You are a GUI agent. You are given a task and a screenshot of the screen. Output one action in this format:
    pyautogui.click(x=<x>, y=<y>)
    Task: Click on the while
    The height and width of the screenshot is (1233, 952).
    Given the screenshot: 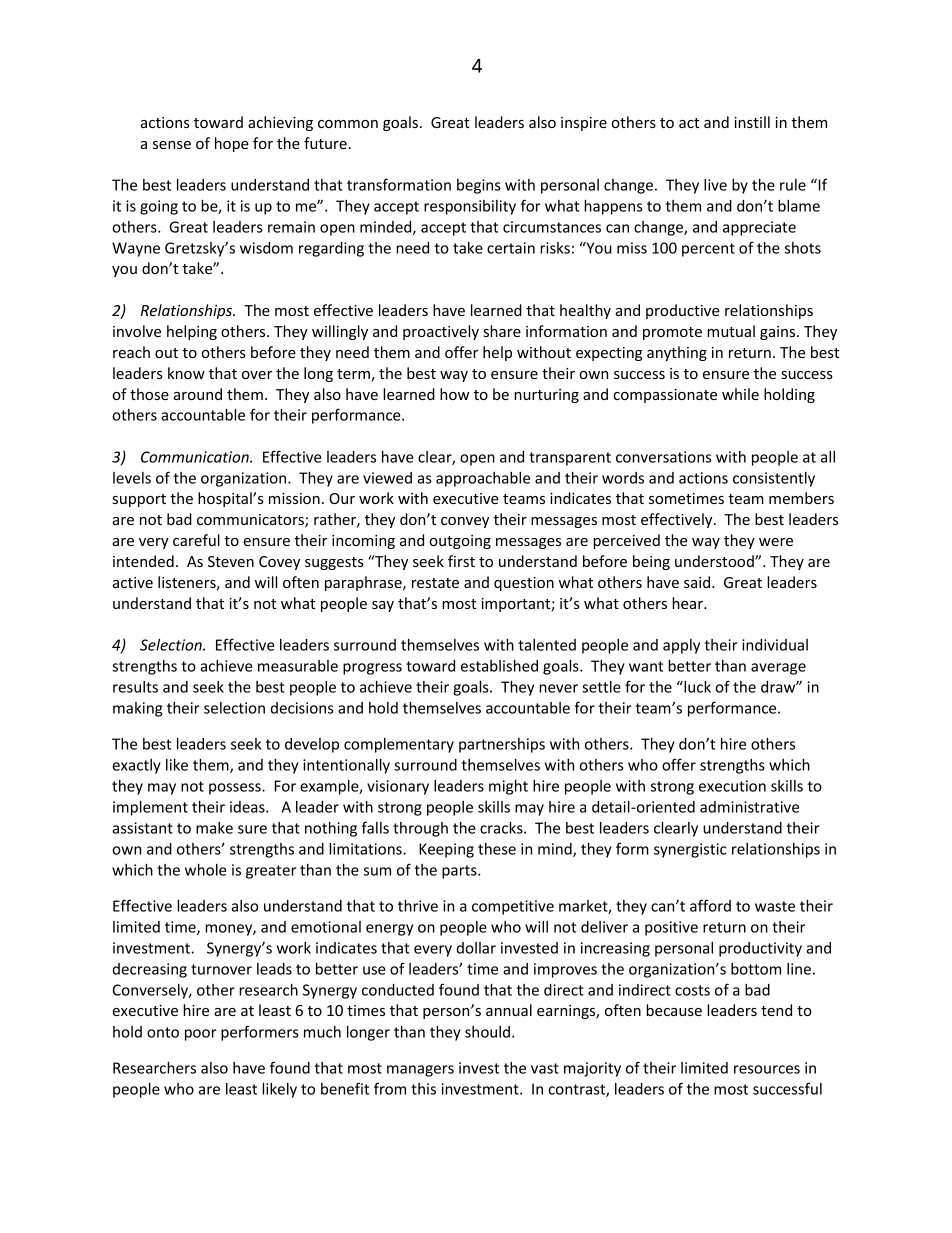 What is the action you would take?
    pyautogui.click(x=740, y=394)
